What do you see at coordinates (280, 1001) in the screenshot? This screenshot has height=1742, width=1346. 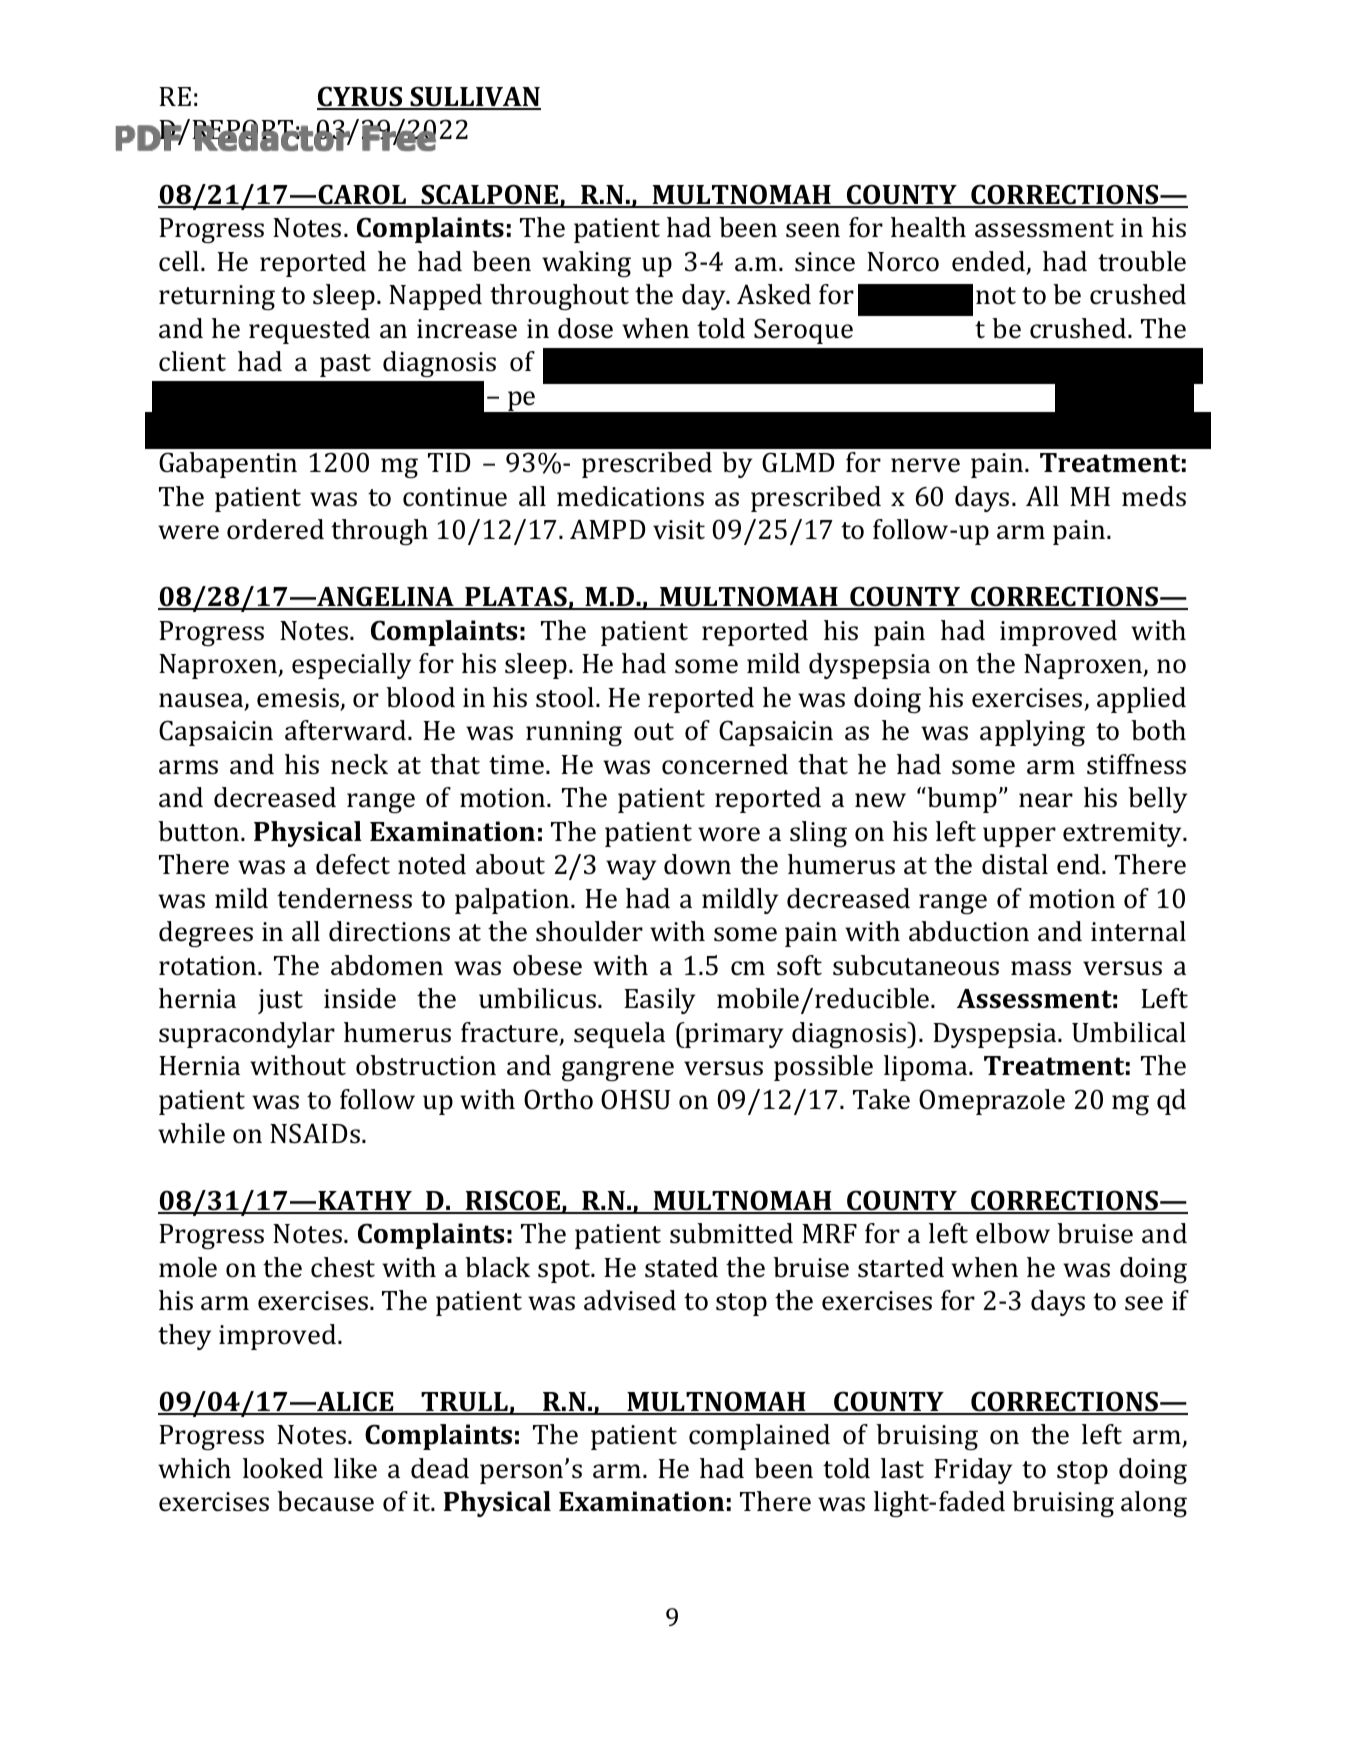 I see `just` at bounding box center [280, 1001].
